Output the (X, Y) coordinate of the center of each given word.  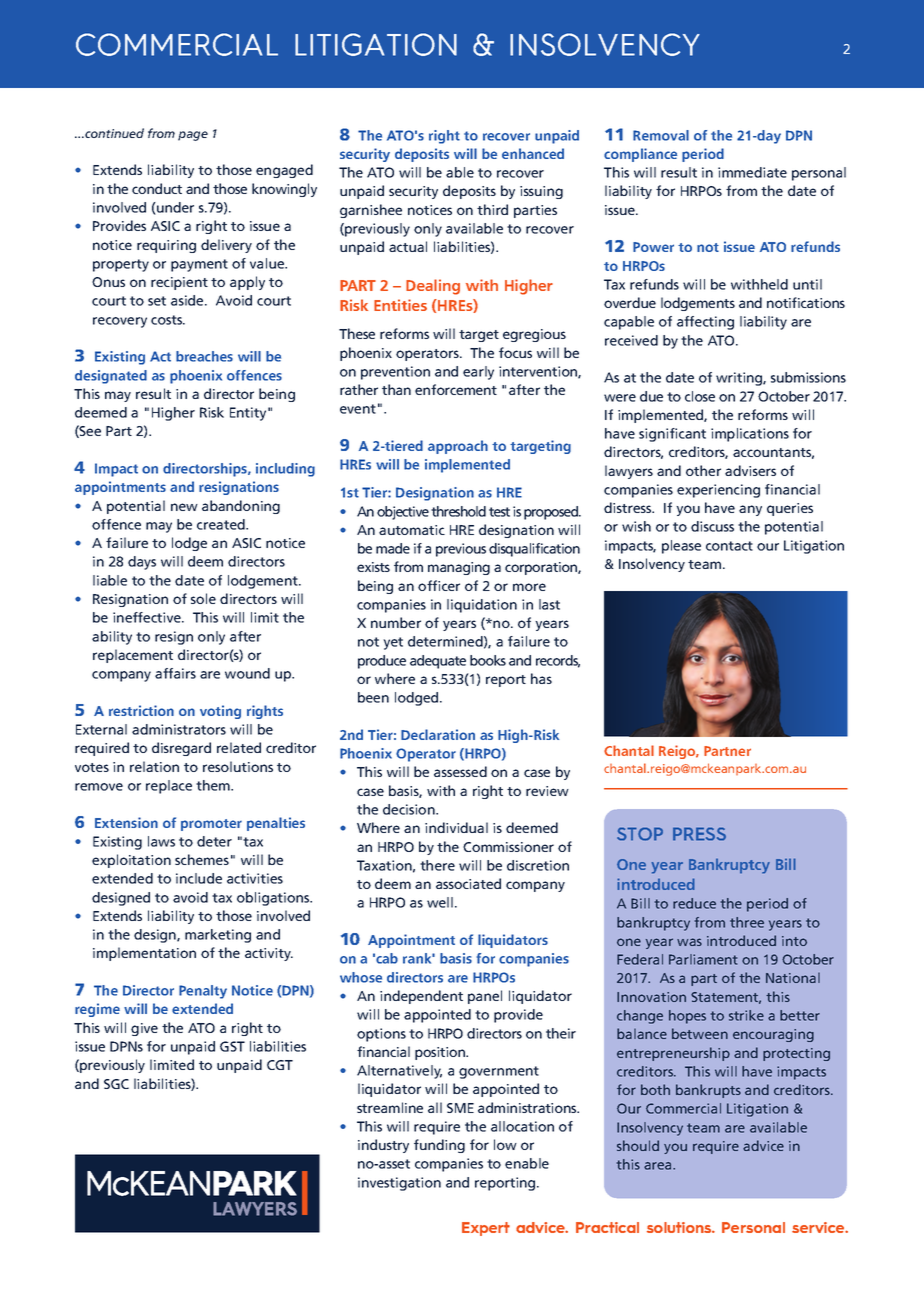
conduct (157, 188)
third (492, 209)
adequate (438, 662)
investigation (399, 1184)
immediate (752, 172)
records (558, 661)
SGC (116, 1084)
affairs (175, 673)
